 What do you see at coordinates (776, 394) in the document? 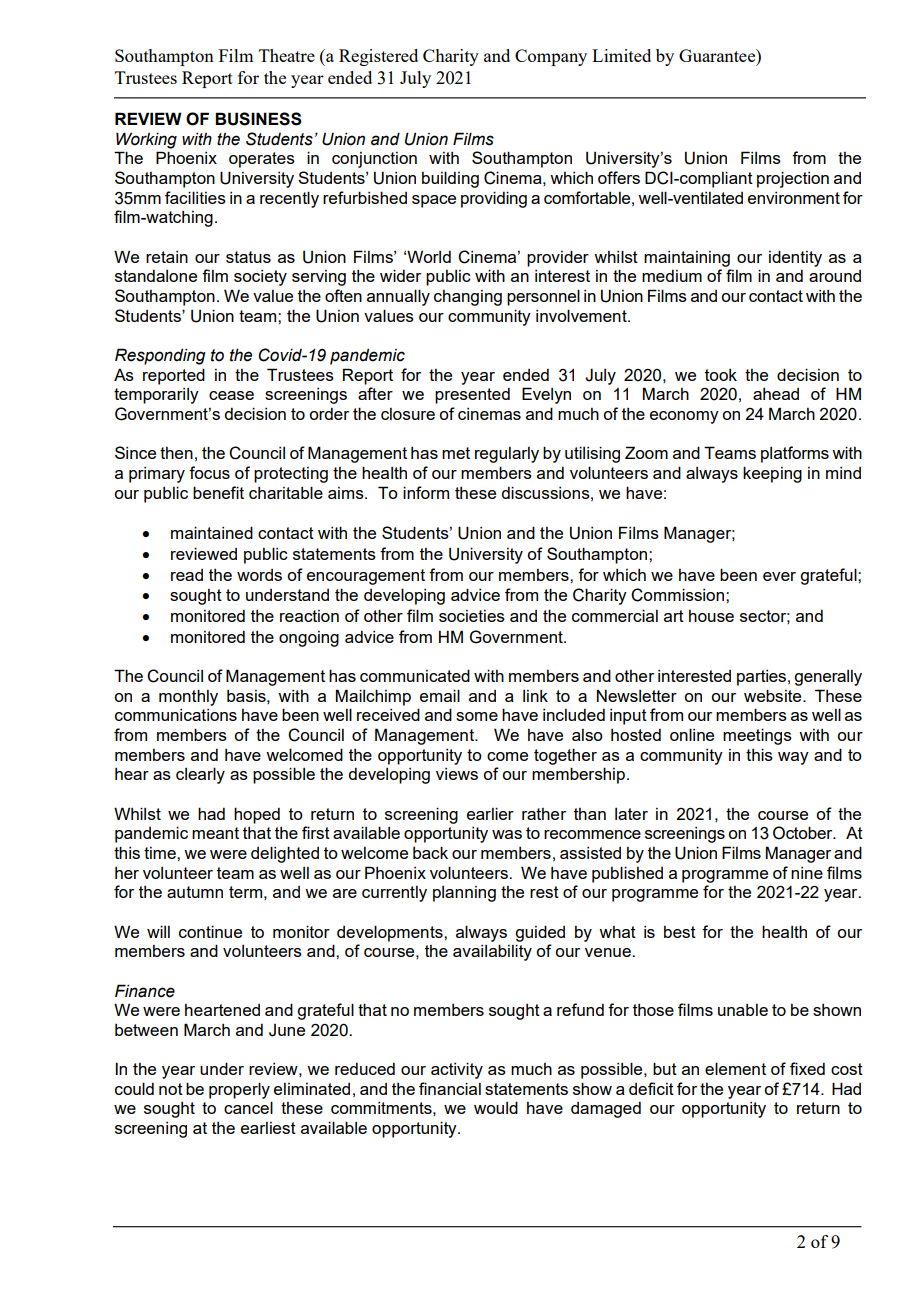
I see `ahead` at bounding box center [776, 394].
